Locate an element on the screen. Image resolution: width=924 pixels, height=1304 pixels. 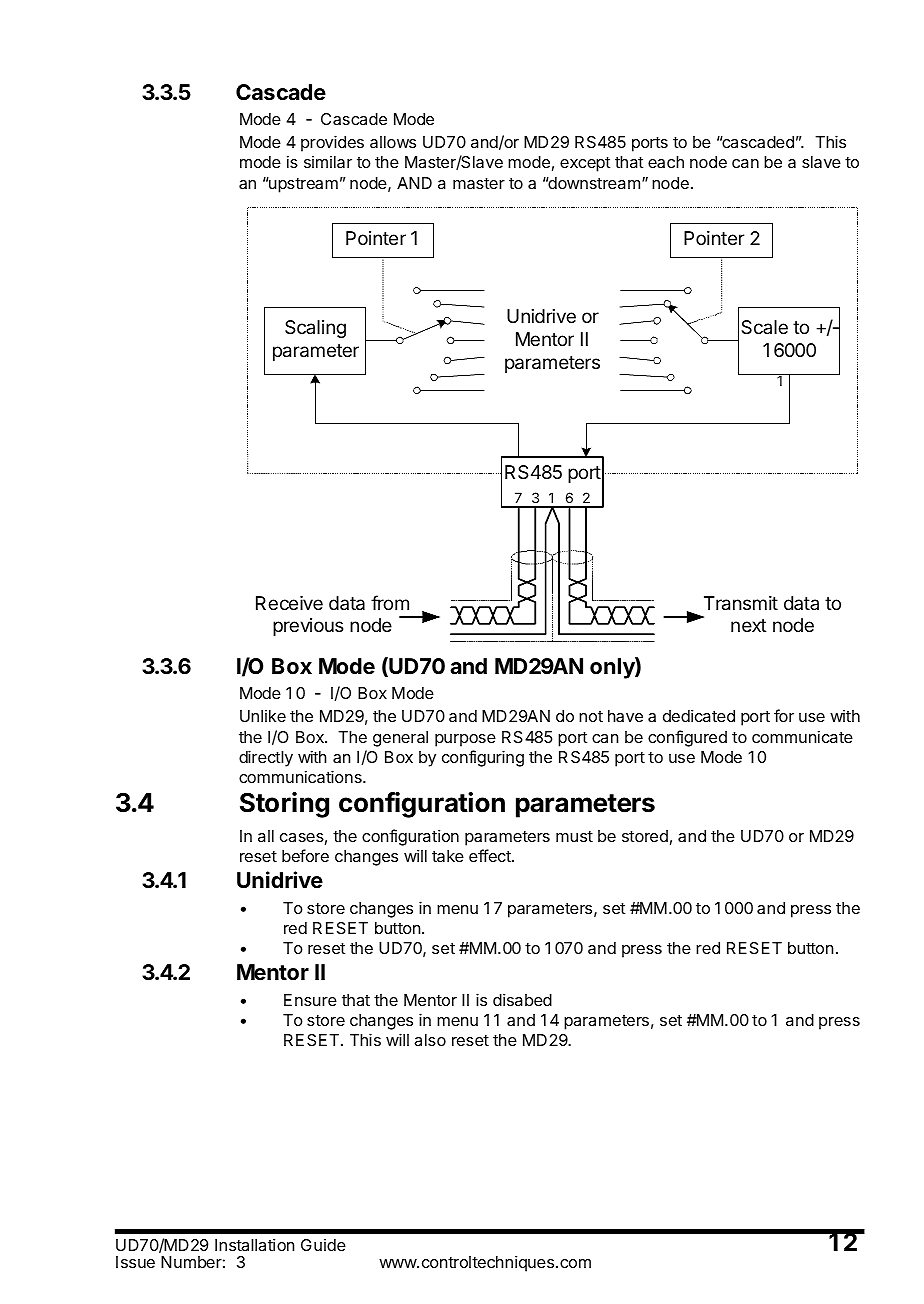
also is located at coordinates (430, 1040).
